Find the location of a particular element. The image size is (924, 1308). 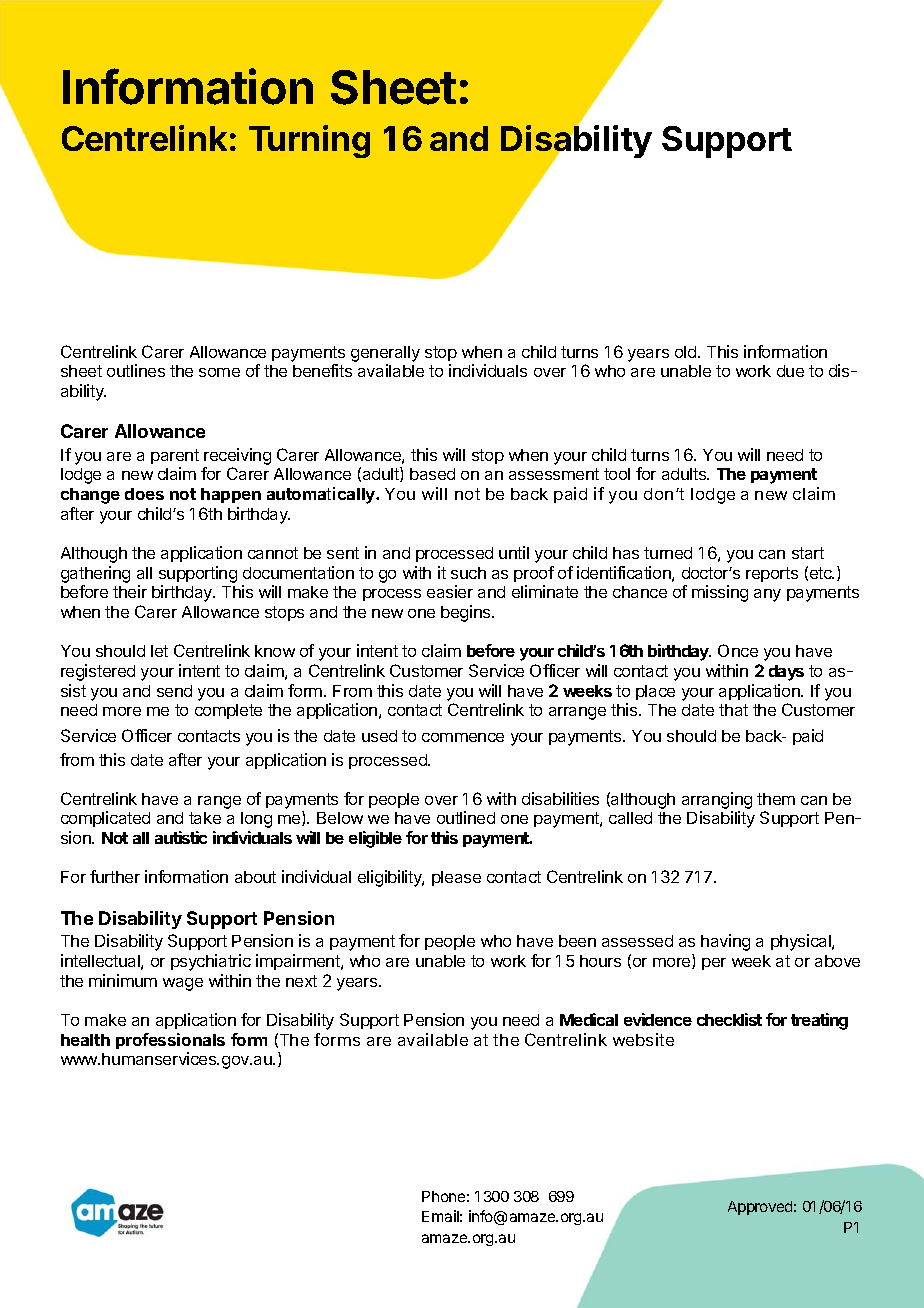

Turning is located at coordinates (309, 141).
